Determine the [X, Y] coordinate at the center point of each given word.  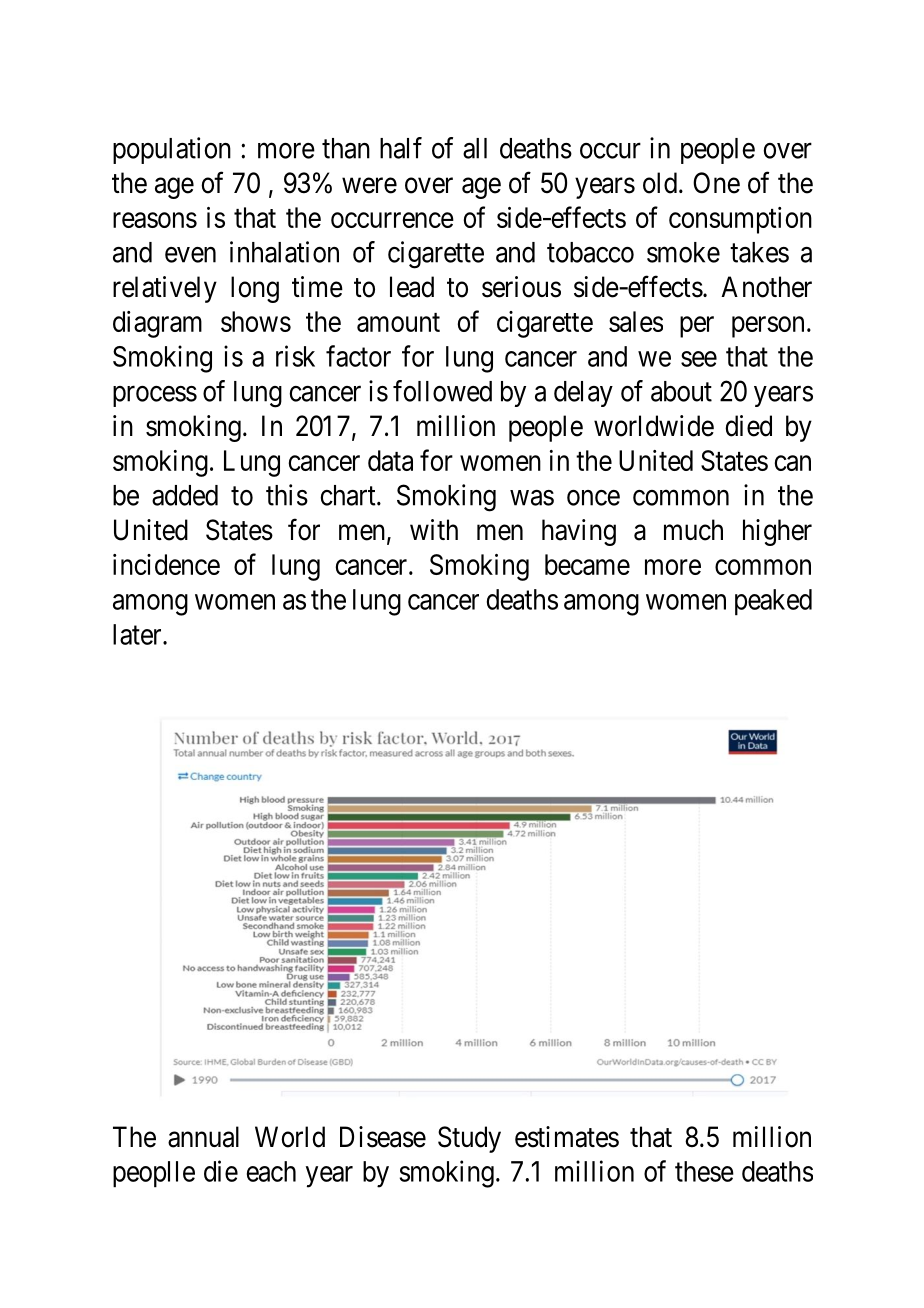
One [716, 183]
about [681, 391]
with [434, 529]
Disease [383, 1137]
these [704, 1171]
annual [203, 1137]
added [185, 495]
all [475, 148]
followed [442, 391]
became [587, 564]
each [271, 1171]
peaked [773, 602]
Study [469, 1139]
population [172, 150]
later [138, 634]
